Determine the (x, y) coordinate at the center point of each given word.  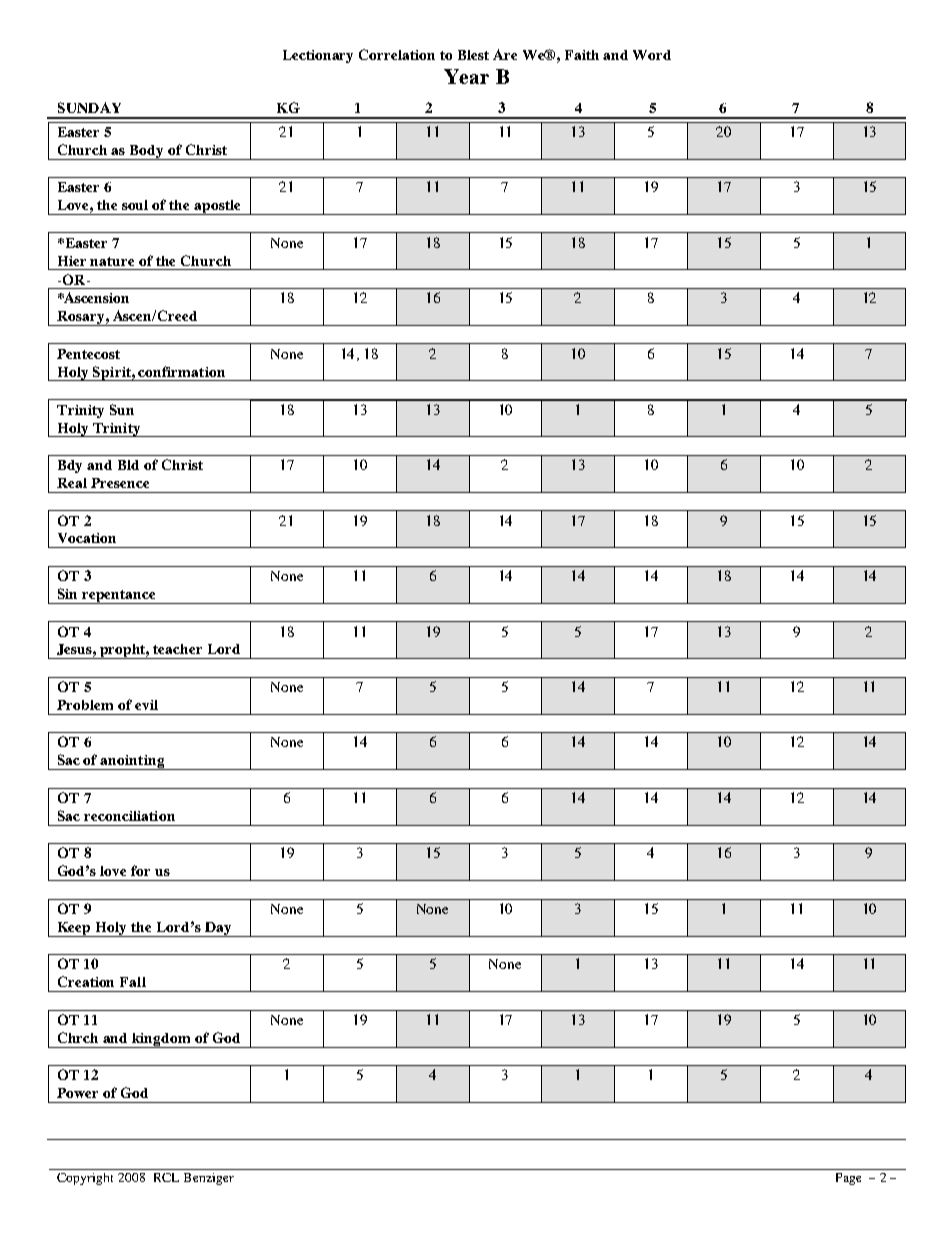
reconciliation (129, 816)
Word (652, 55)
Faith (582, 55)
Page (848, 1179)
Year (466, 76)
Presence (120, 483)
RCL (166, 1177)
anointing (132, 762)
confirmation (181, 371)
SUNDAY (89, 107)
